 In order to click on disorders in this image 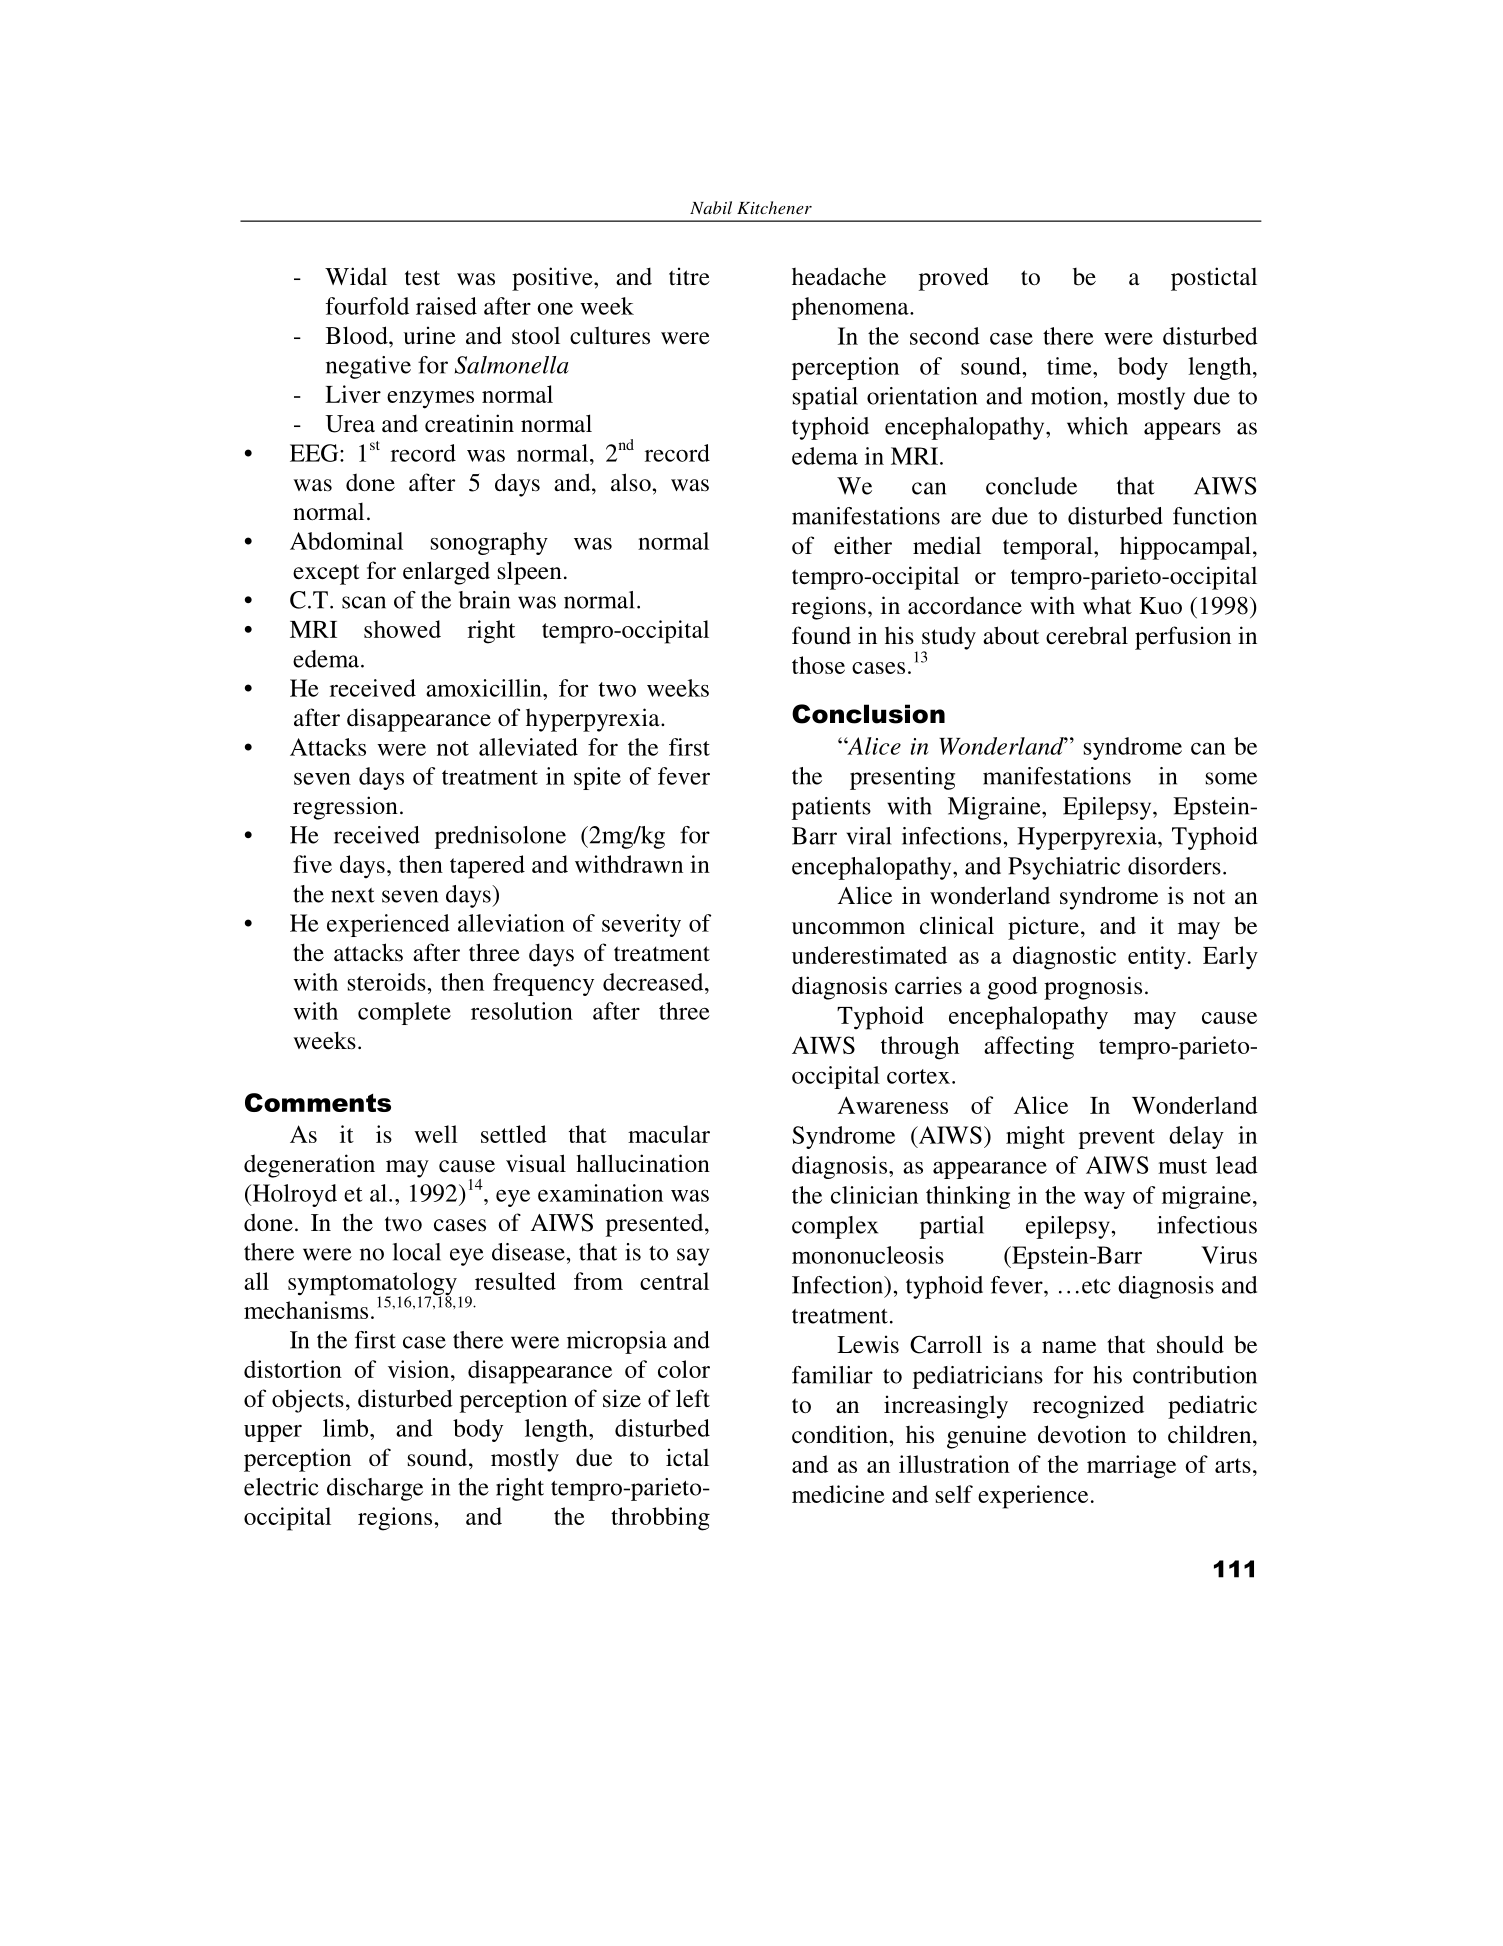, I will do `click(1174, 866)`.
